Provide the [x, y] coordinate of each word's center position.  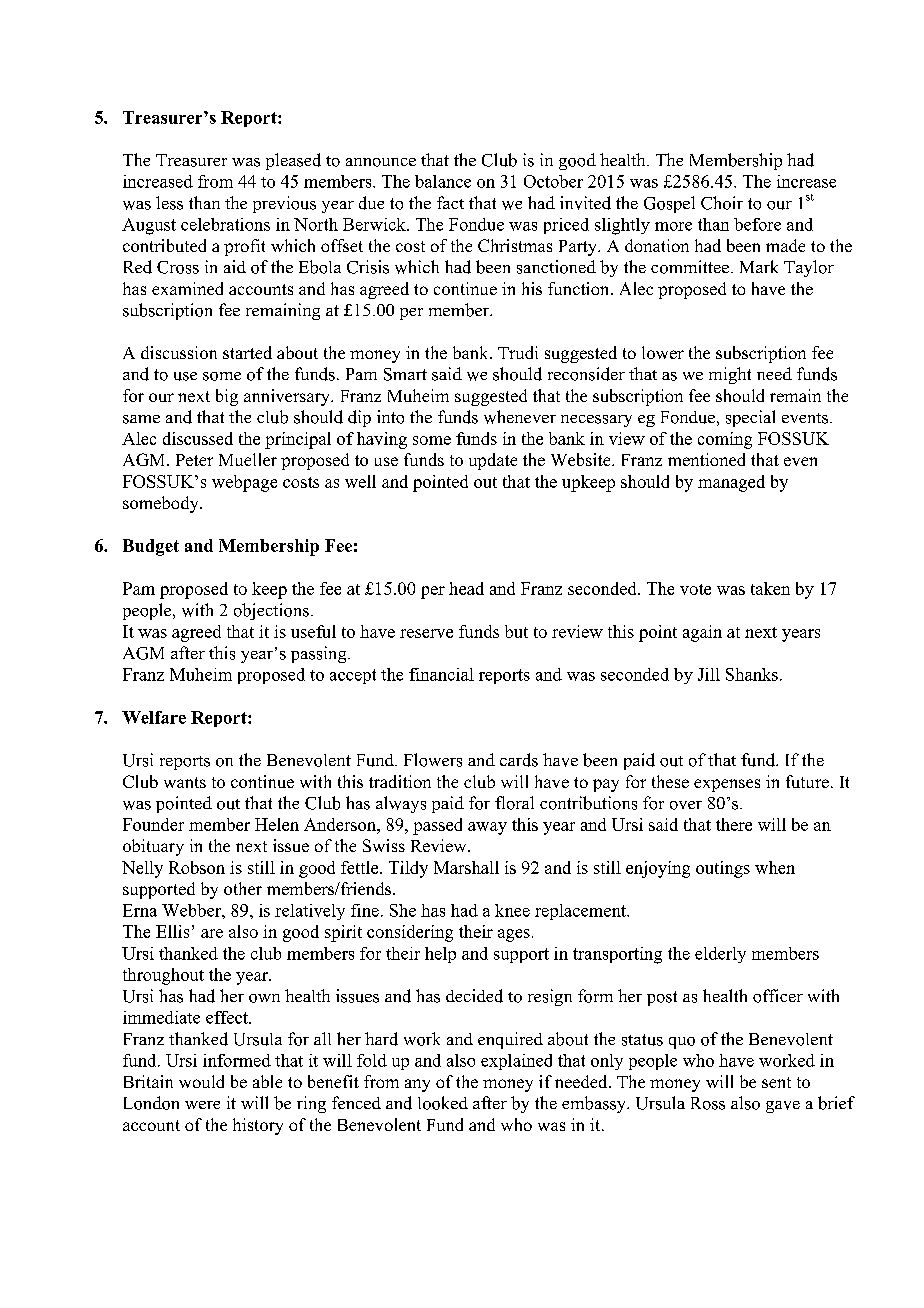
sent [776, 1082]
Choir [722, 203]
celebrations [225, 224]
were [202, 1105]
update [493, 461]
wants [185, 782]
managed [731, 483]
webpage [244, 483]
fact [450, 202]
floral [514, 803]
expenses [727, 785]
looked [443, 1103]
